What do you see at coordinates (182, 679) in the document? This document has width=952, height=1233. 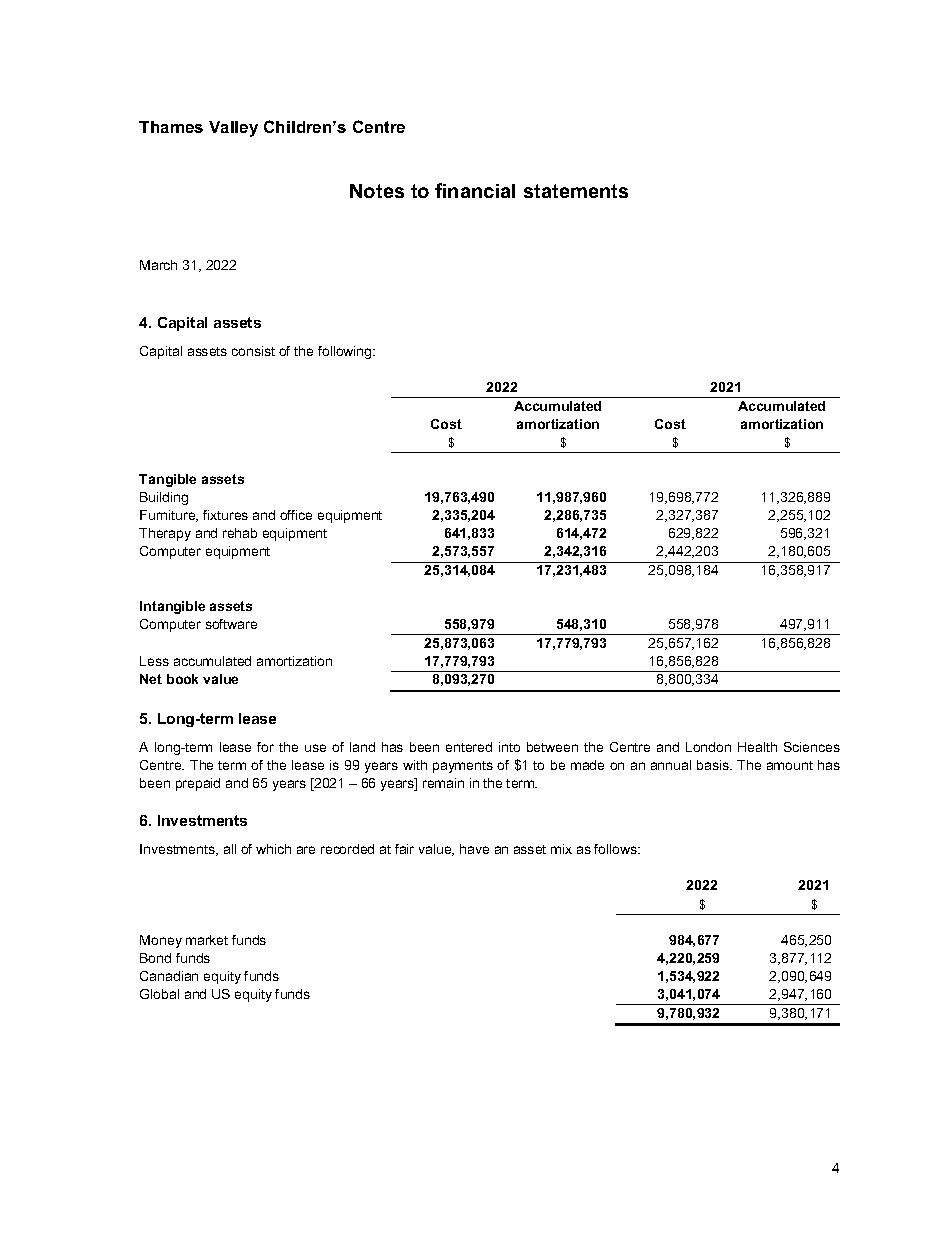 I see `book` at bounding box center [182, 679].
